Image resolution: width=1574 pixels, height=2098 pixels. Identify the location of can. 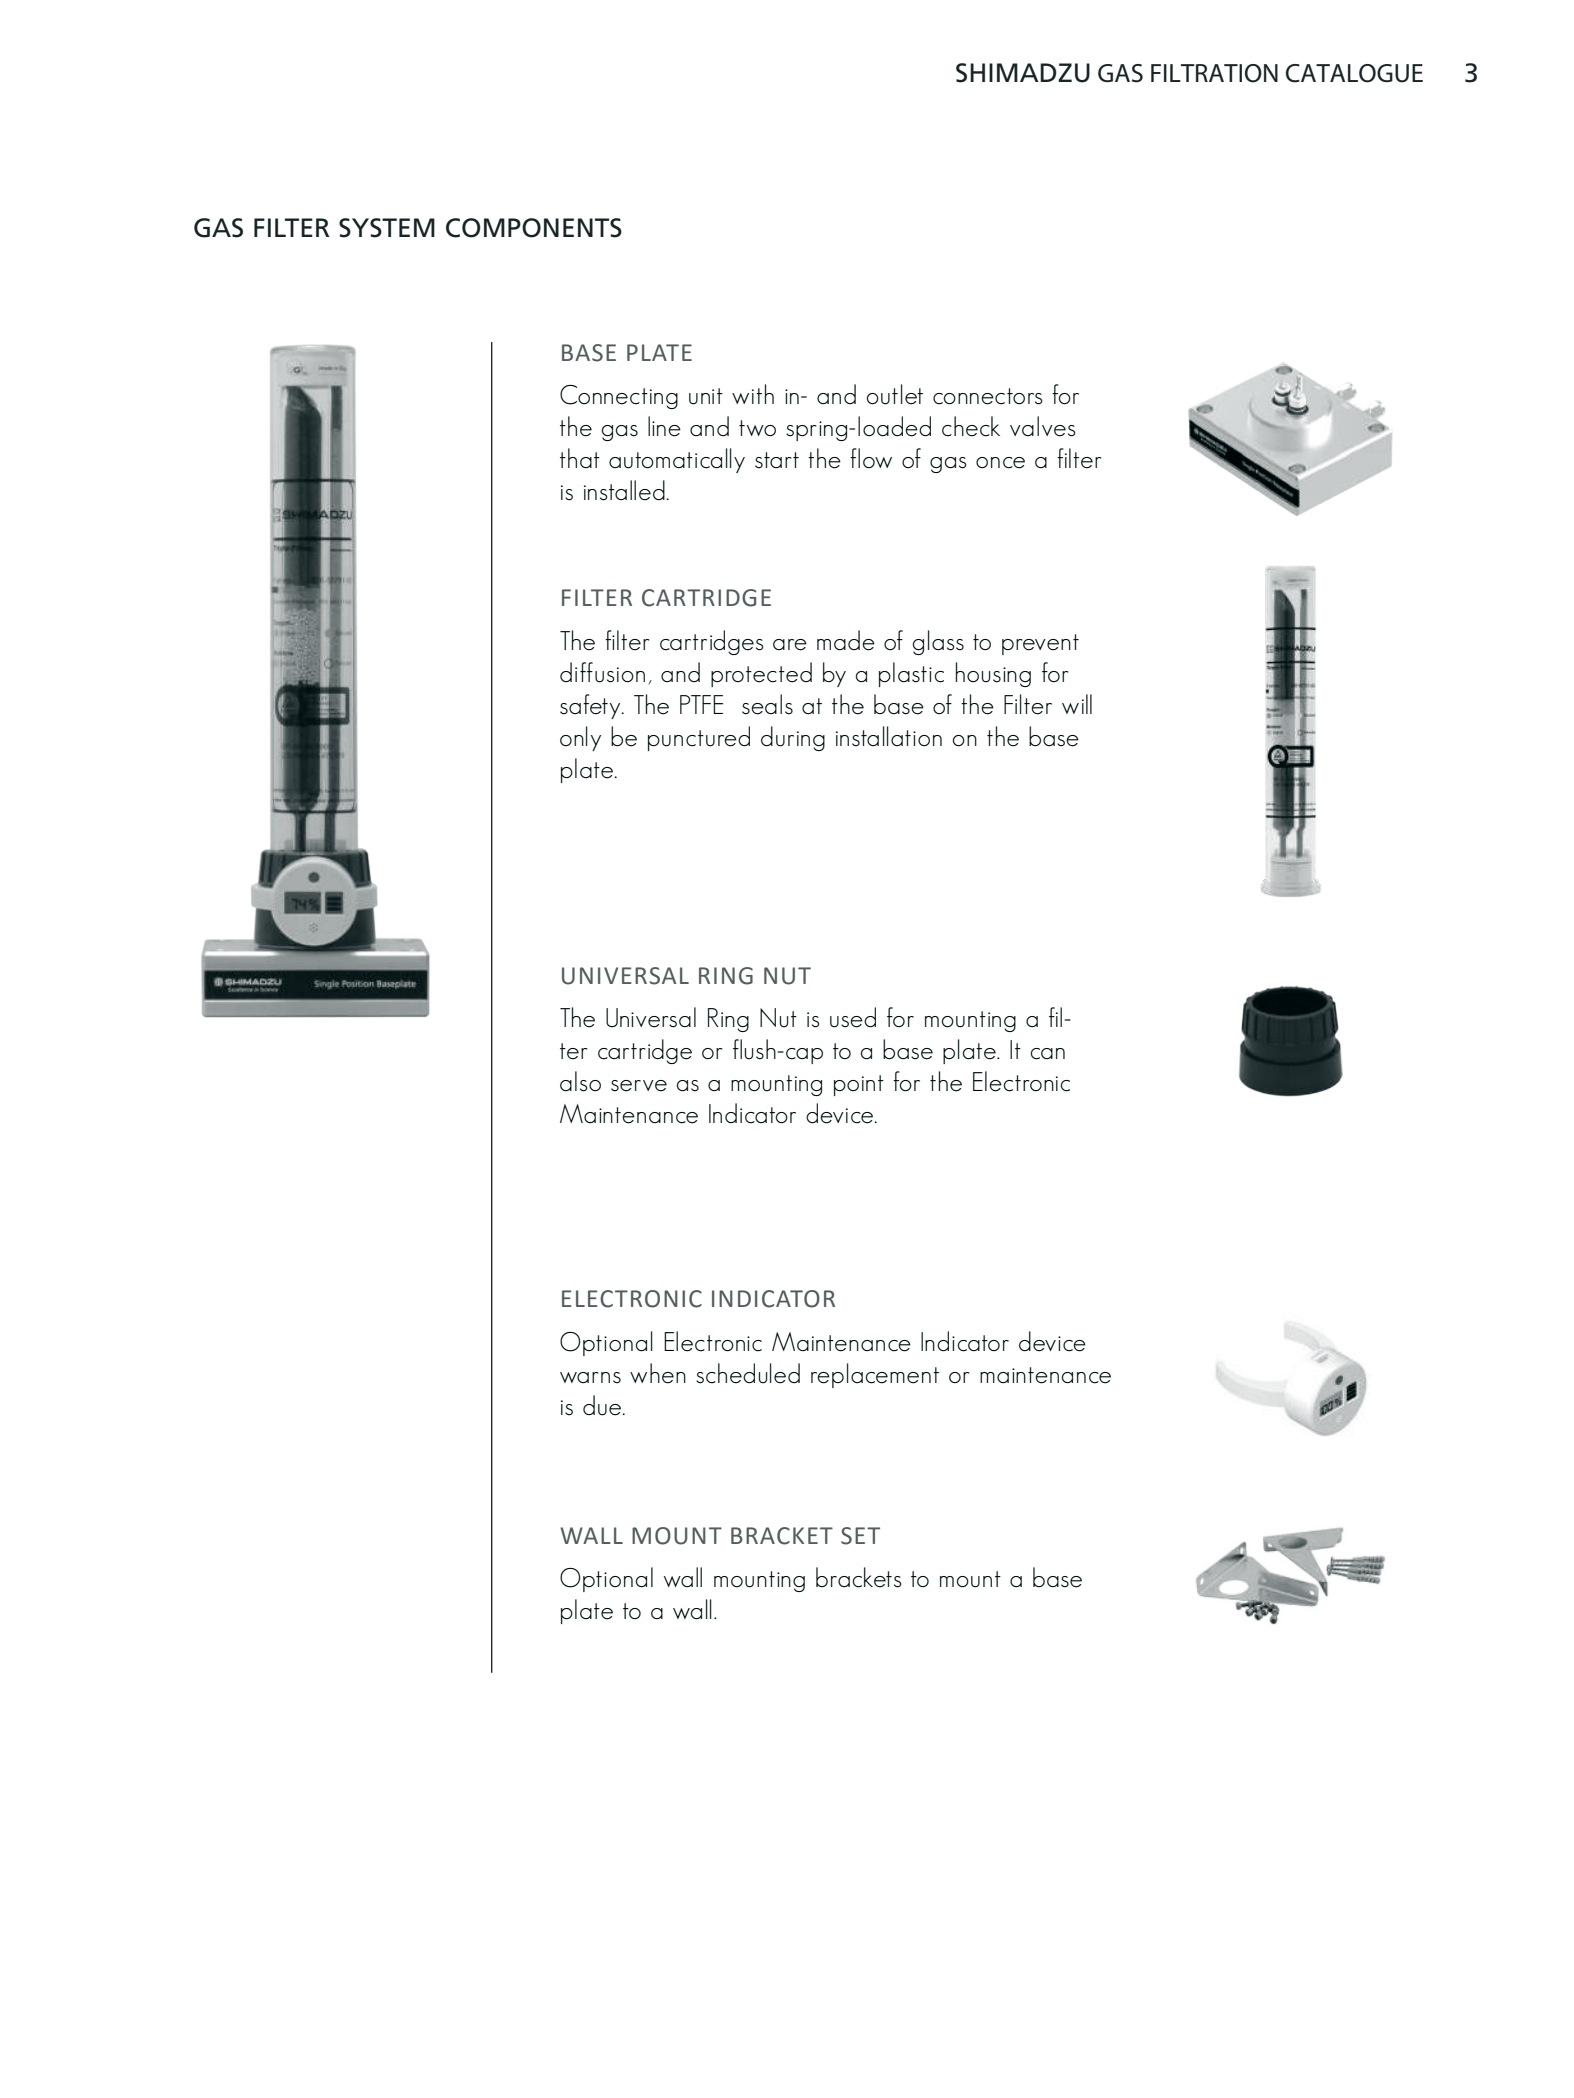
(1047, 1054).
